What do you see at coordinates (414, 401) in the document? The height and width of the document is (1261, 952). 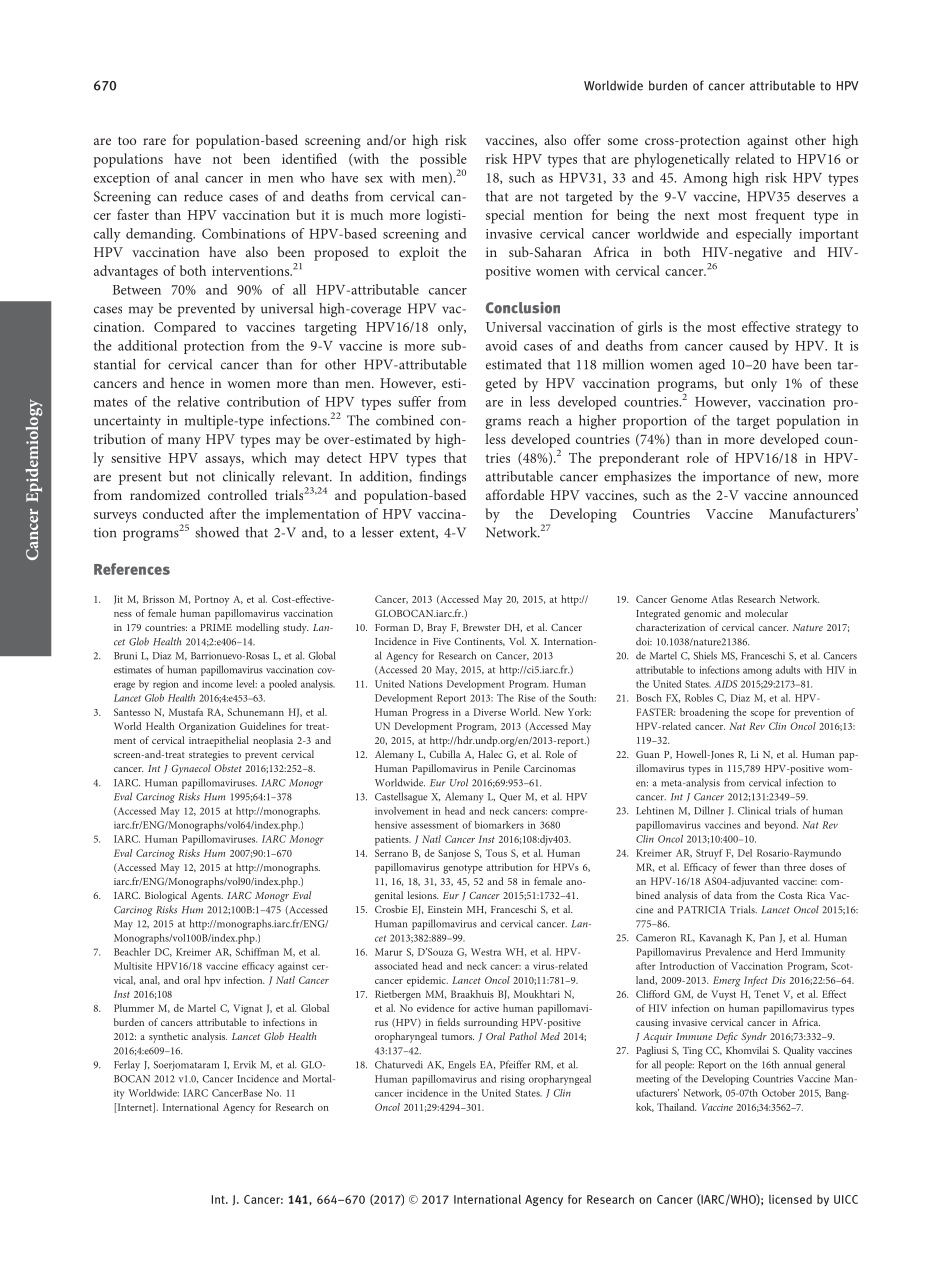 I see `suffer` at bounding box center [414, 401].
